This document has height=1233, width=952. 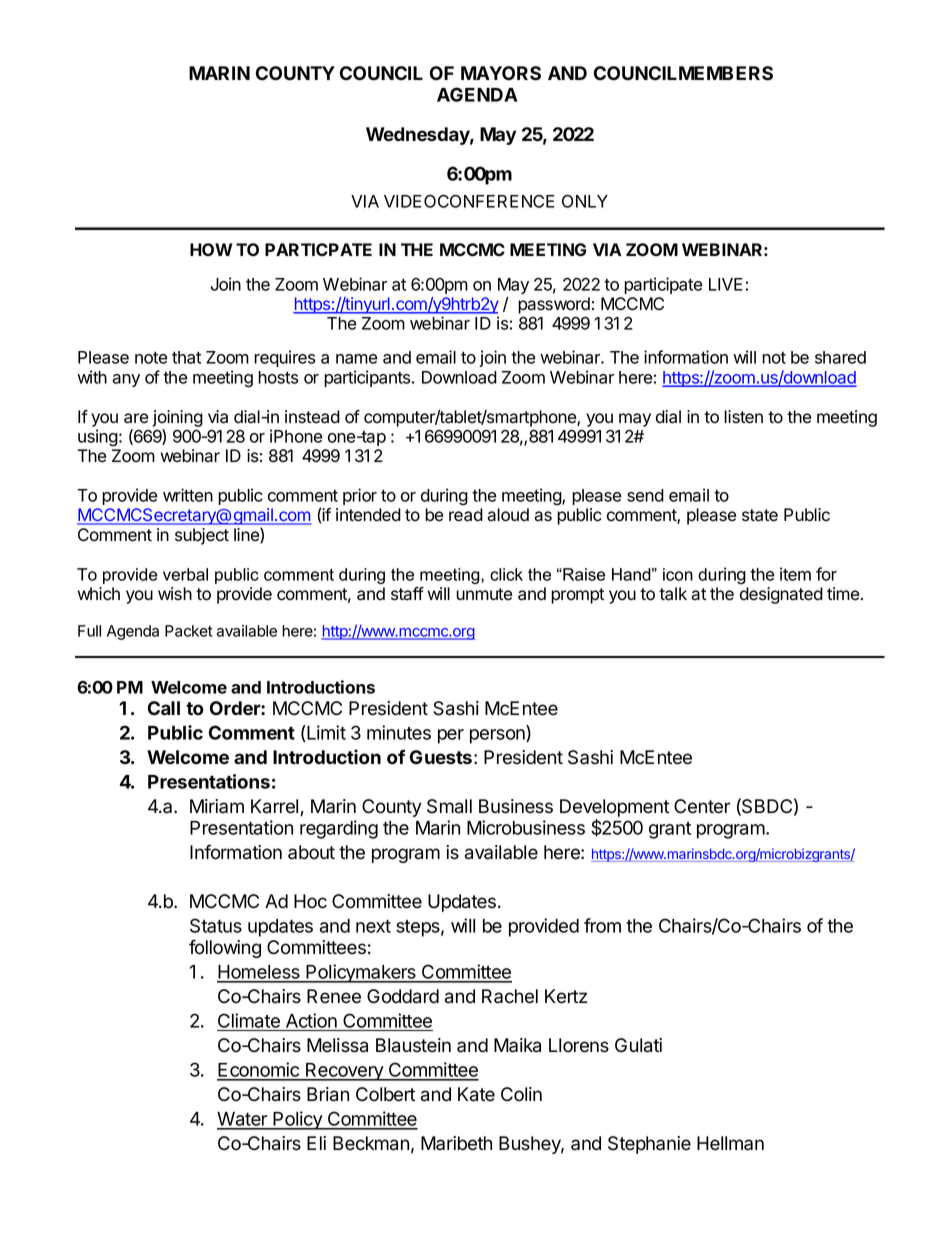 What do you see at coordinates (501, 73) in the document?
I see `MAYORS` at bounding box center [501, 73].
